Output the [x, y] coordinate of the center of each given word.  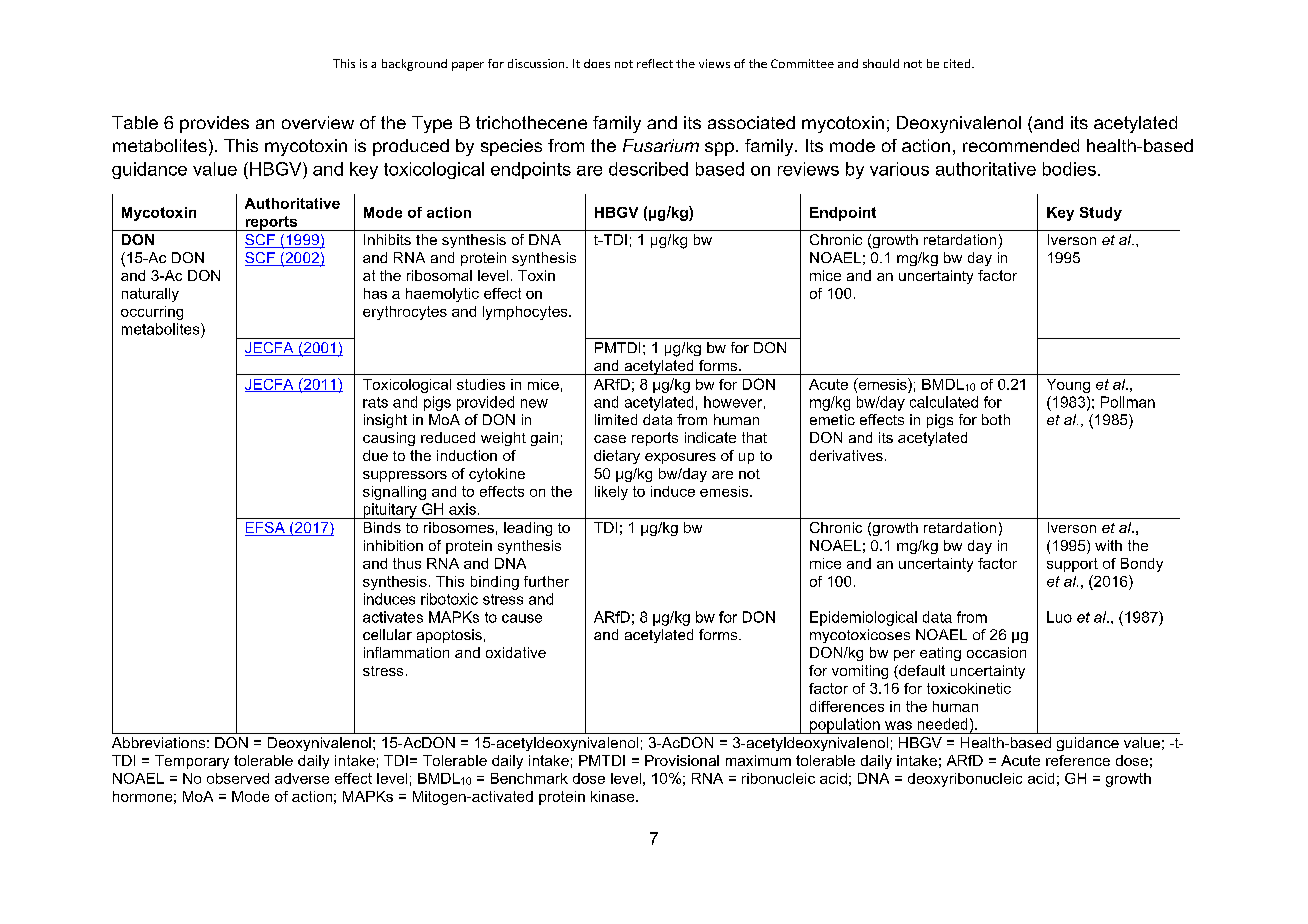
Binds [382, 527]
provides [214, 124]
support [1072, 565]
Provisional [682, 760]
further [546, 581]
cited [958, 63]
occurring [152, 313]
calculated [944, 402]
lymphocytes [526, 313]
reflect [655, 63]
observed [238, 778]
